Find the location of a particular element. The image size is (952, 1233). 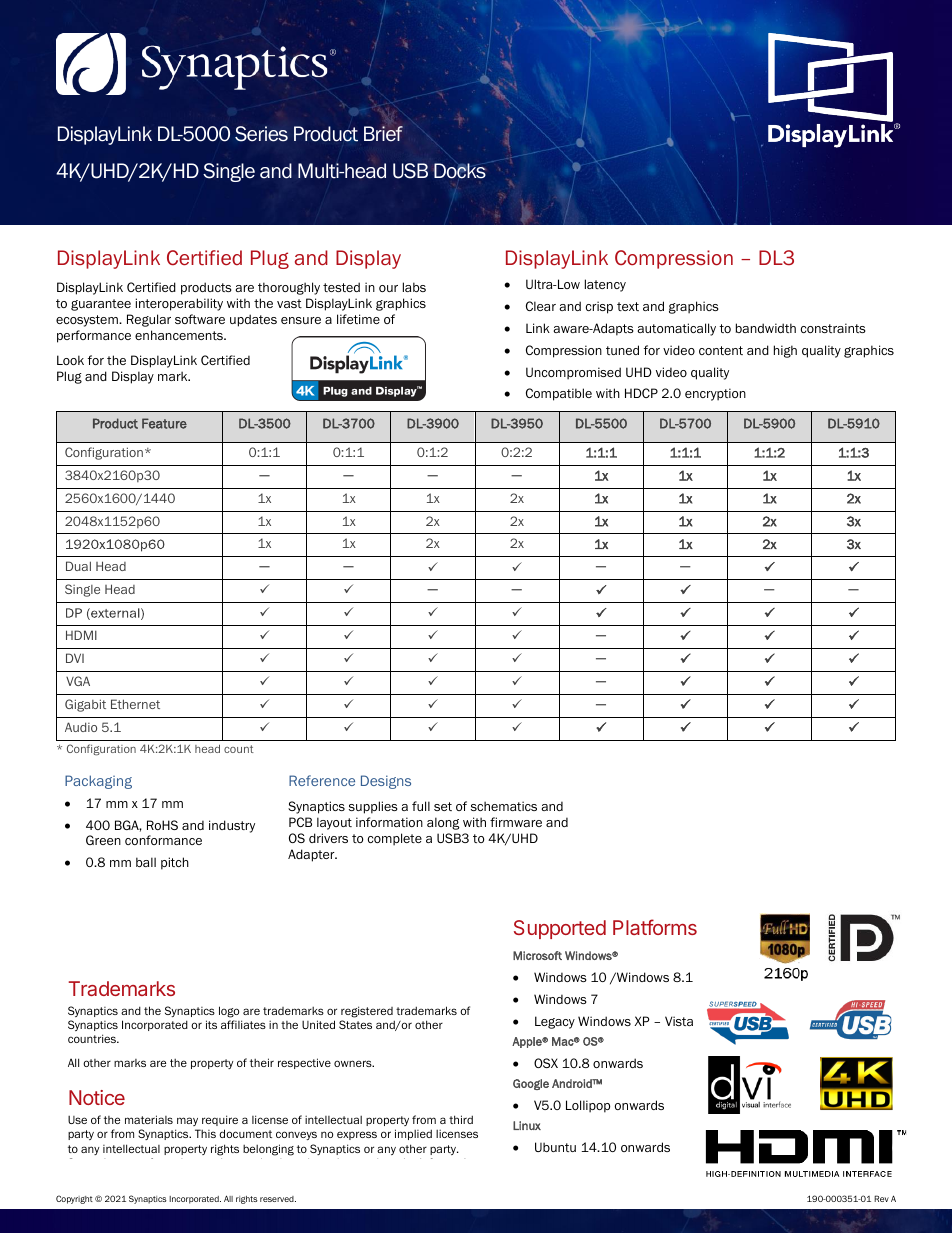

third is located at coordinates (461, 1119).
